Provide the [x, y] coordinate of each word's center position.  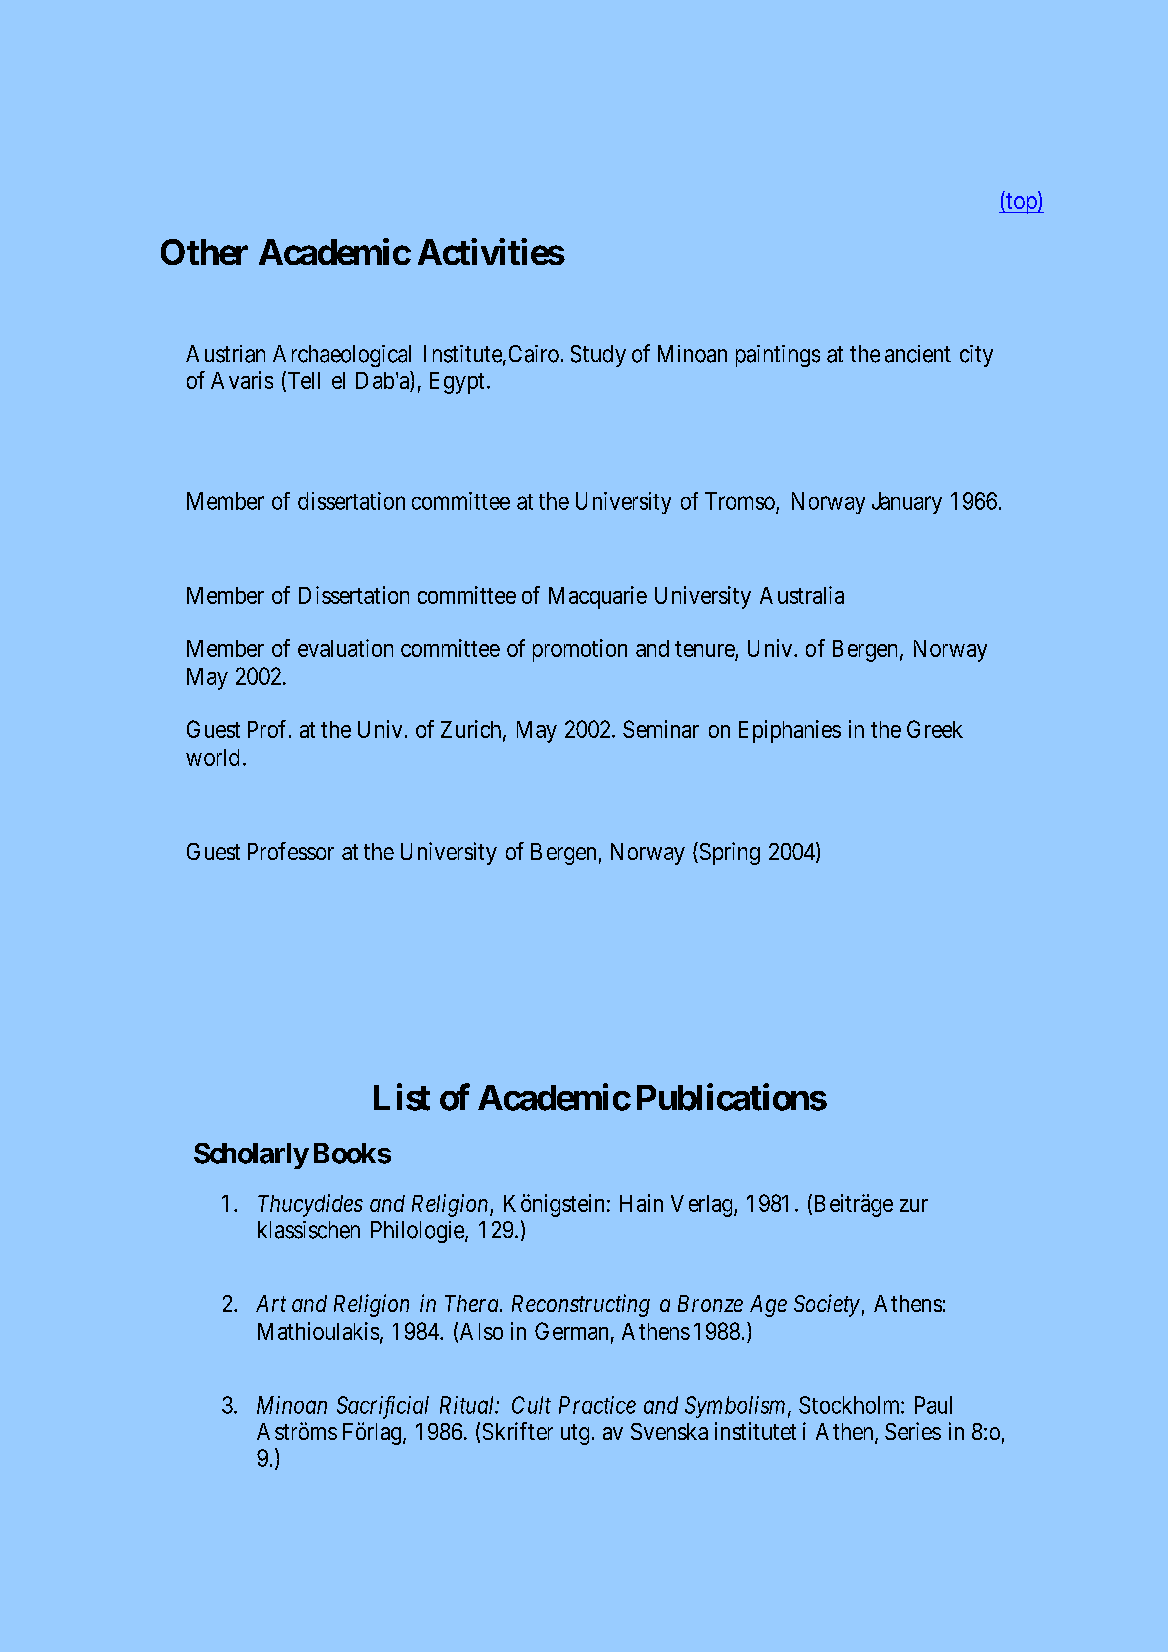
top [1021, 203]
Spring [728, 853]
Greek [935, 729]
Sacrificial [383, 1407]
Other [204, 252]
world [212, 757]
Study [598, 356]
